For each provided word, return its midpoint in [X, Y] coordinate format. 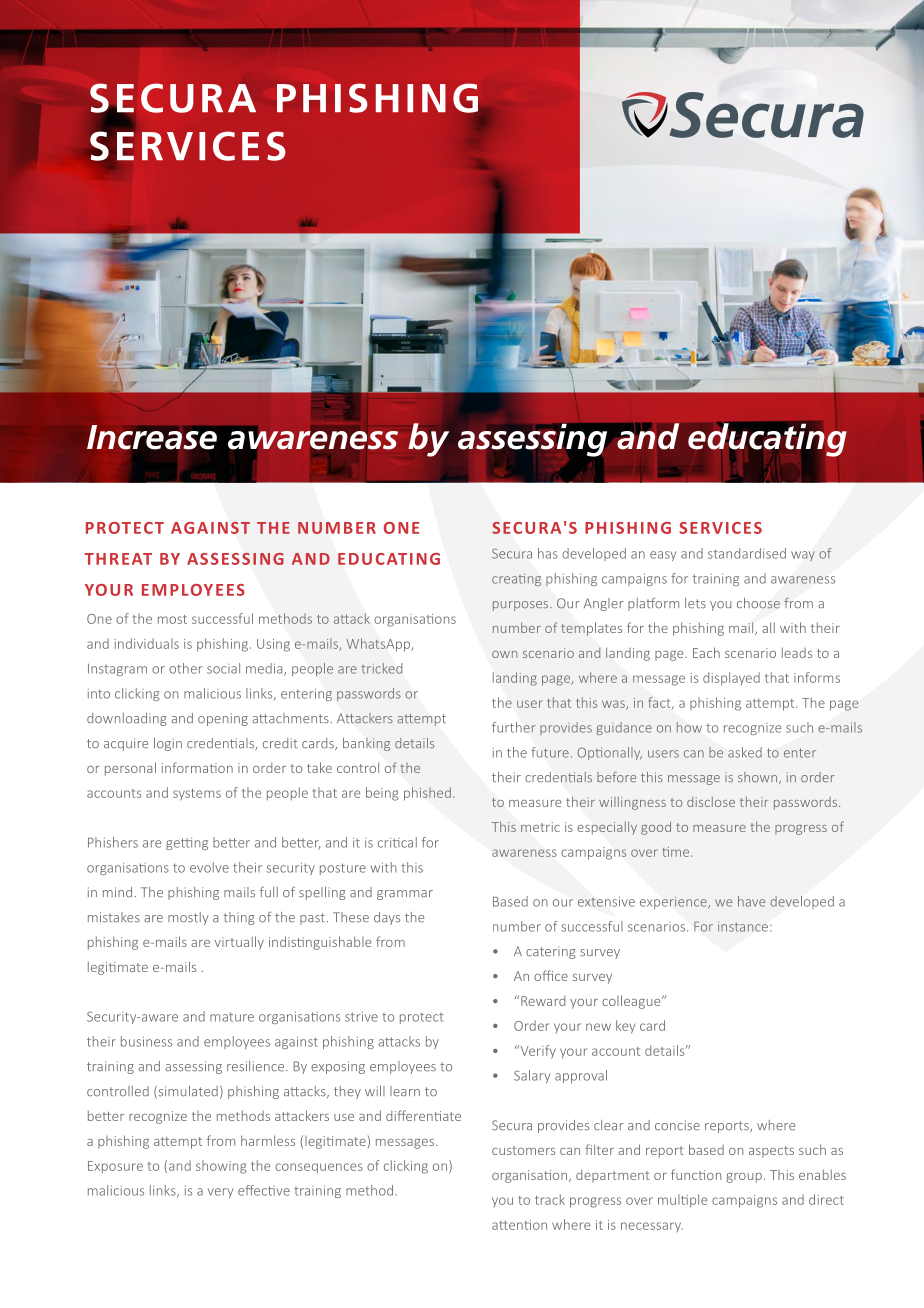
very [220, 1193]
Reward [543, 1001]
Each [706, 652]
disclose [711, 801]
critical [397, 842]
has [548, 553]
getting [187, 844]
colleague [632, 1002]
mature [232, 1017]
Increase [152, 438]
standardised [747, 553]
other [186, 668]
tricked [381, 668]
